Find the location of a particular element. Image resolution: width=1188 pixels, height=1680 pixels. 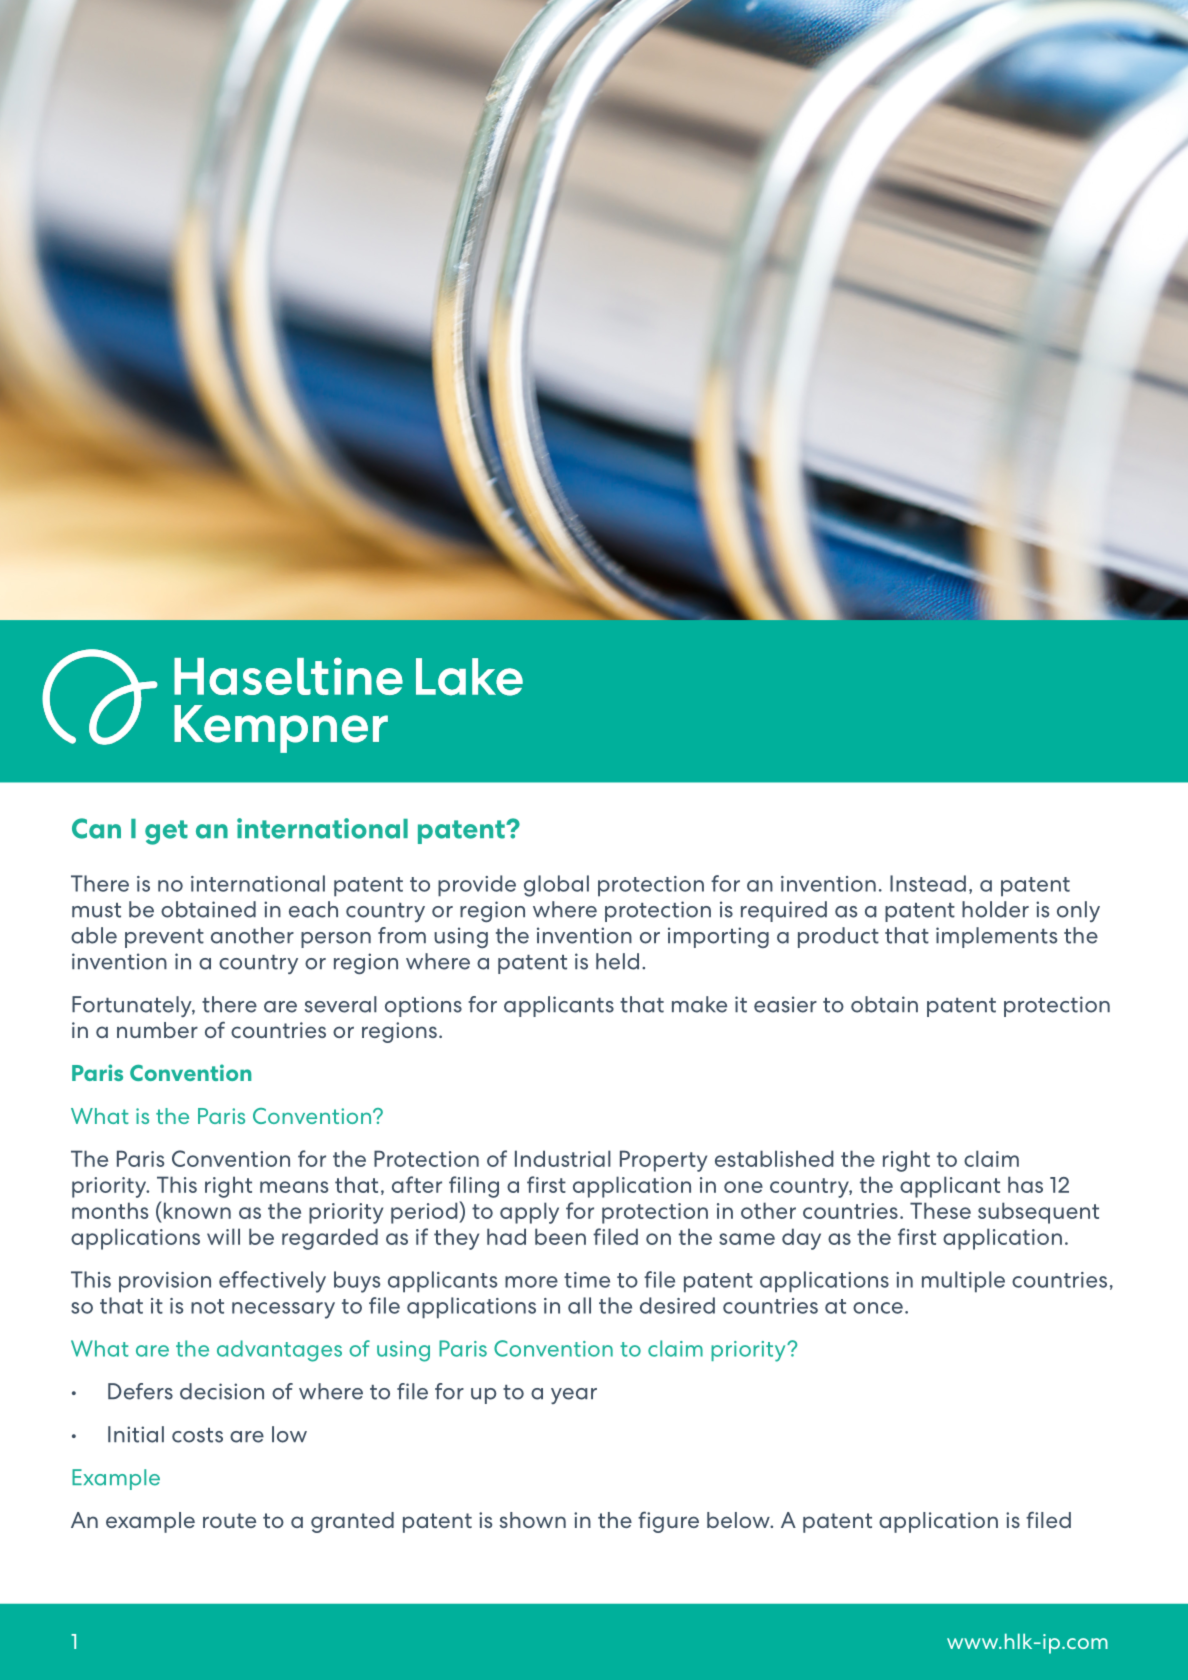

make is located at coordinates (699, 1004).
